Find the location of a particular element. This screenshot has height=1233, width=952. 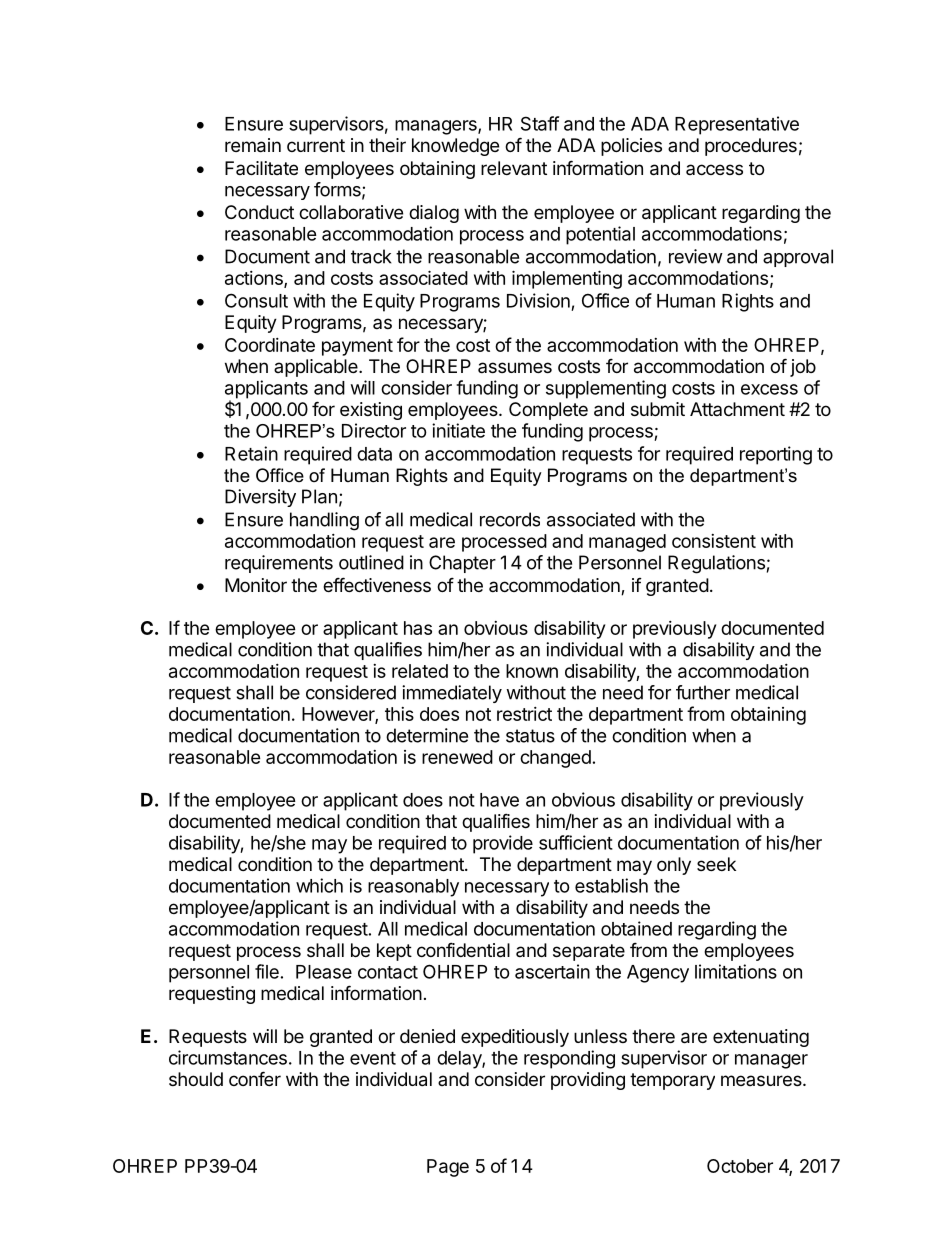

relevant is located at coordinates (514, 168).
